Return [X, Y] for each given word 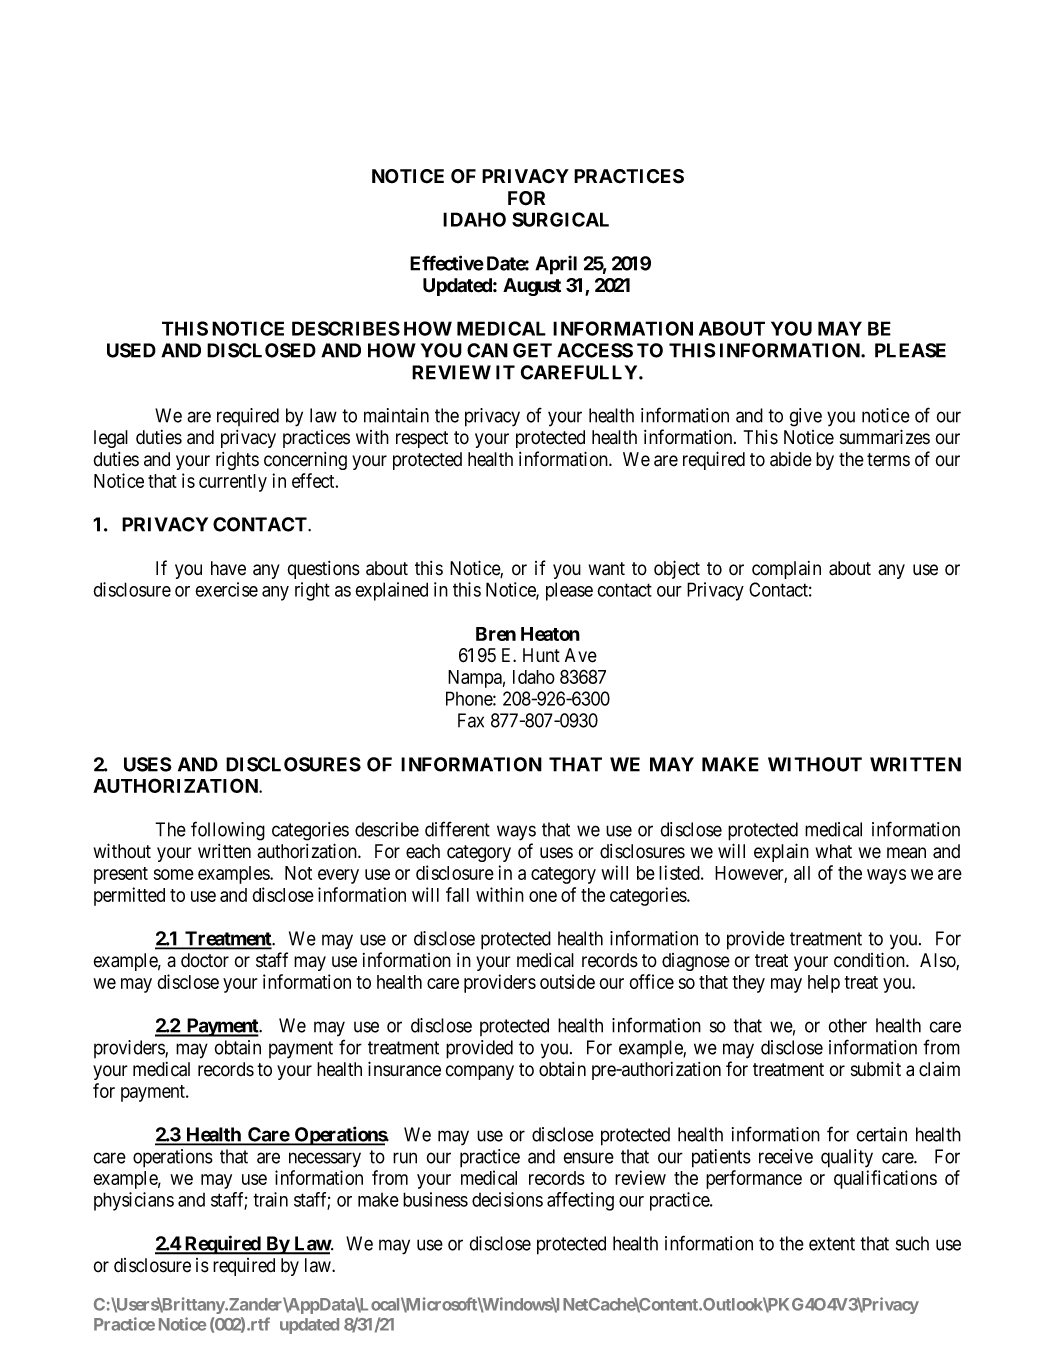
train [270, 1199]
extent [832, 1244]
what [834, 851]
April [556, 265]
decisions [507, 1199]
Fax [471, 720]
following [228, 831]
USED [131, 350]
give [806, 417]
